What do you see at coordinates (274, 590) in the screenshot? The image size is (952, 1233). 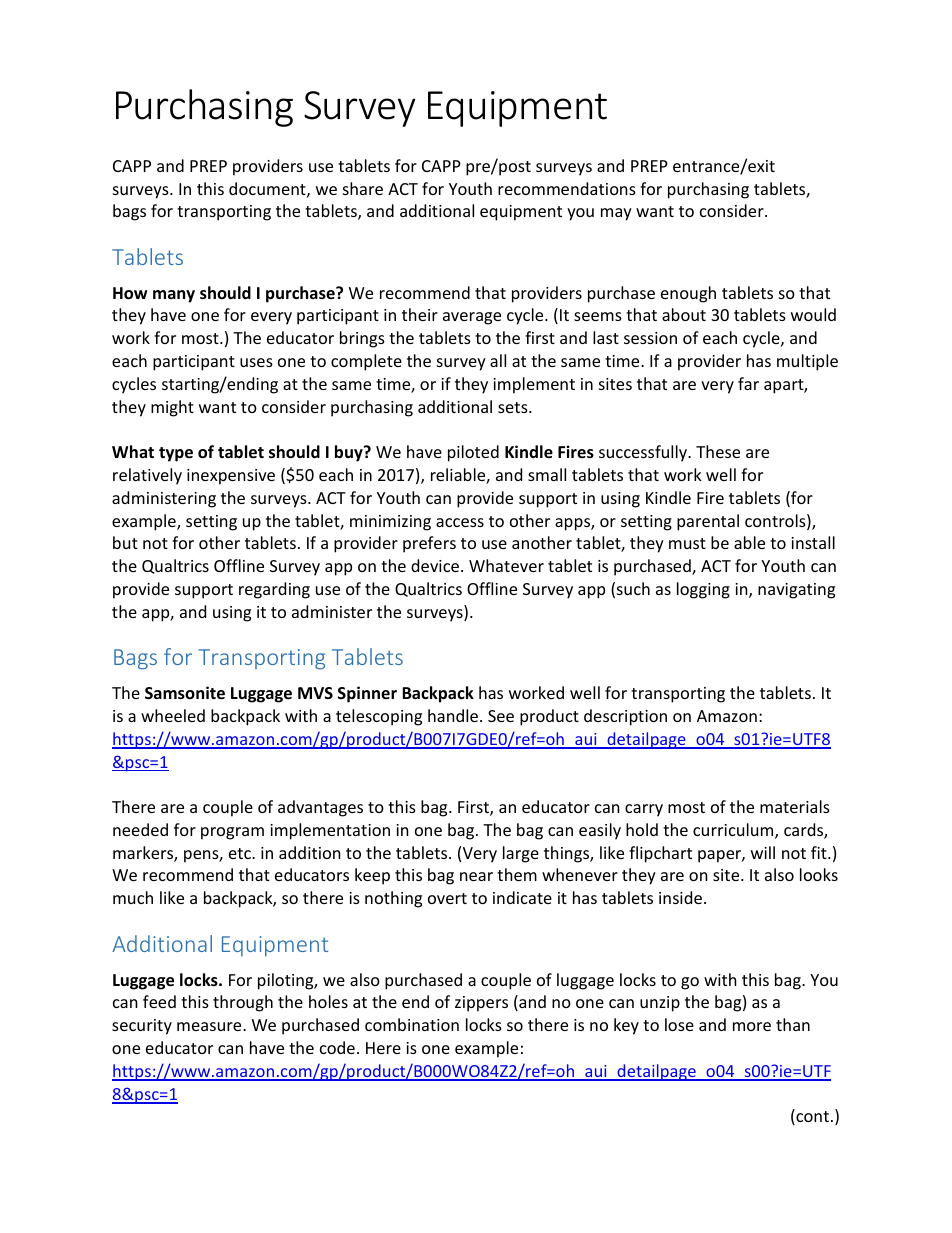 I see `regarding` at bounding box center [274, 590].
